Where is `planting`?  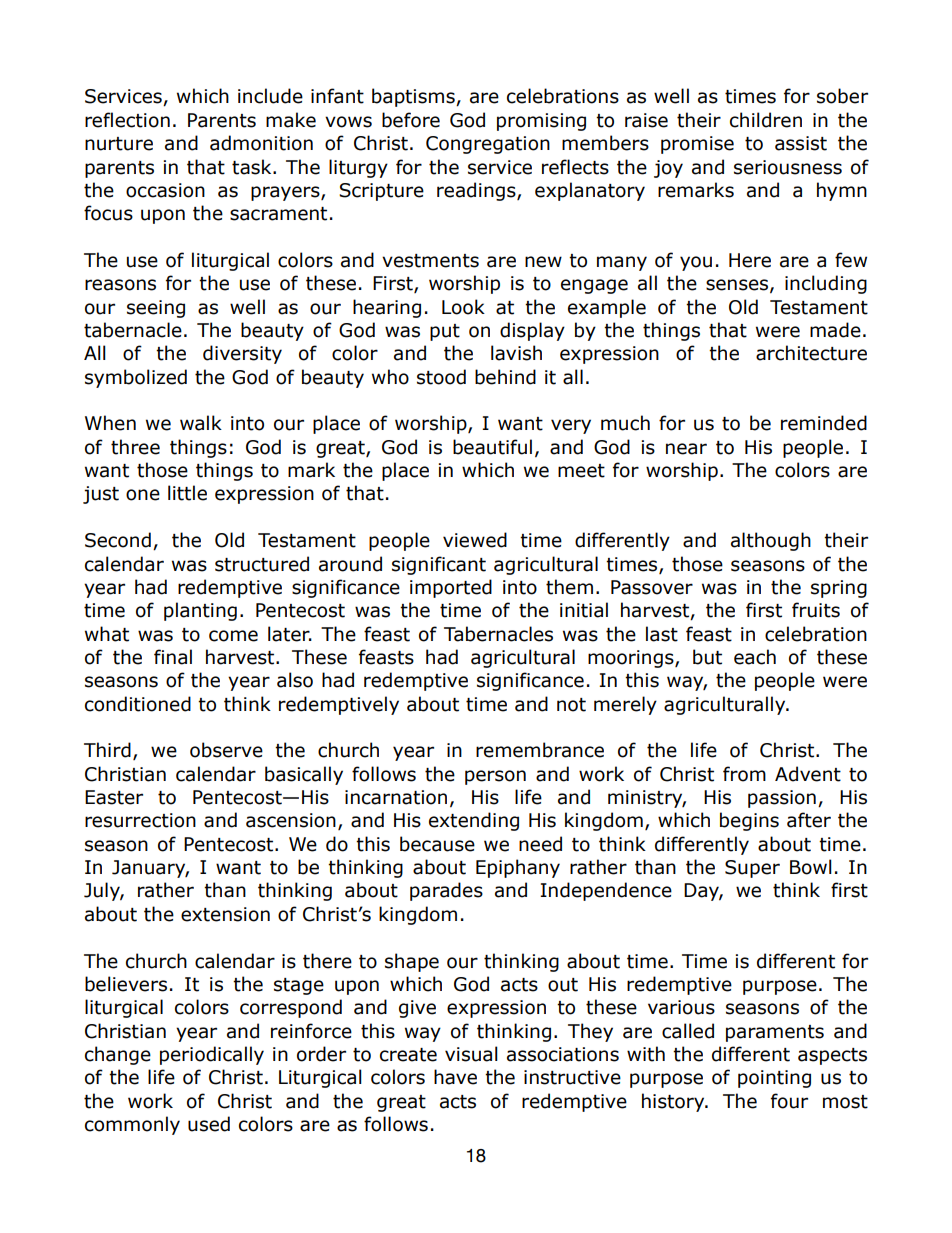 planting is located at coordinates (200, 611).
